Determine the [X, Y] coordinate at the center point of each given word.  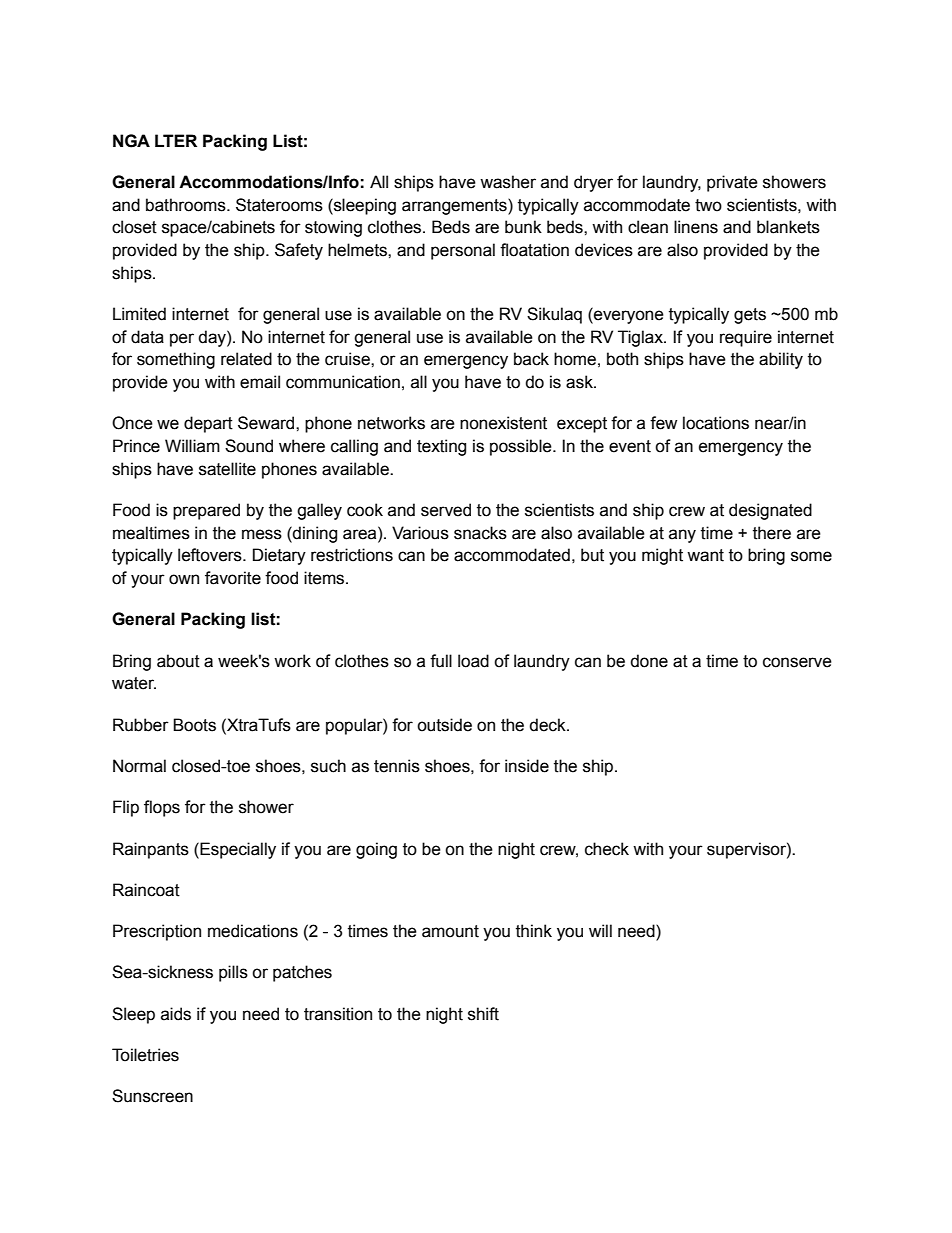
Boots [194, 725]
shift [483, 1014]
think [534, 931]
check [607, 849]
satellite [227, 469]
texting [441, 447]
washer [508, 182]
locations [716, 423]
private [732, 183]
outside [444, 725]
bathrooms [187, 205]
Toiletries [145, 1055]
